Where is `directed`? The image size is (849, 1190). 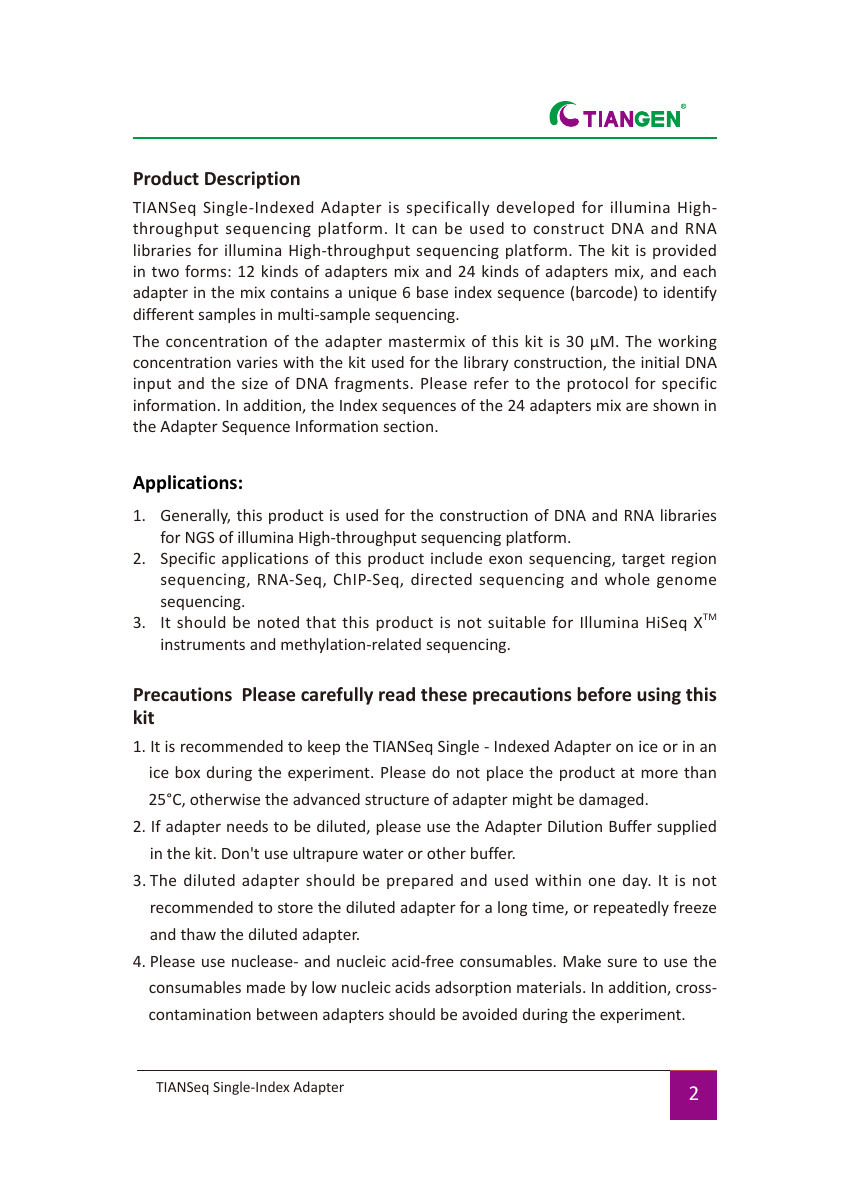 directed is located at coordinates (441, 579).
